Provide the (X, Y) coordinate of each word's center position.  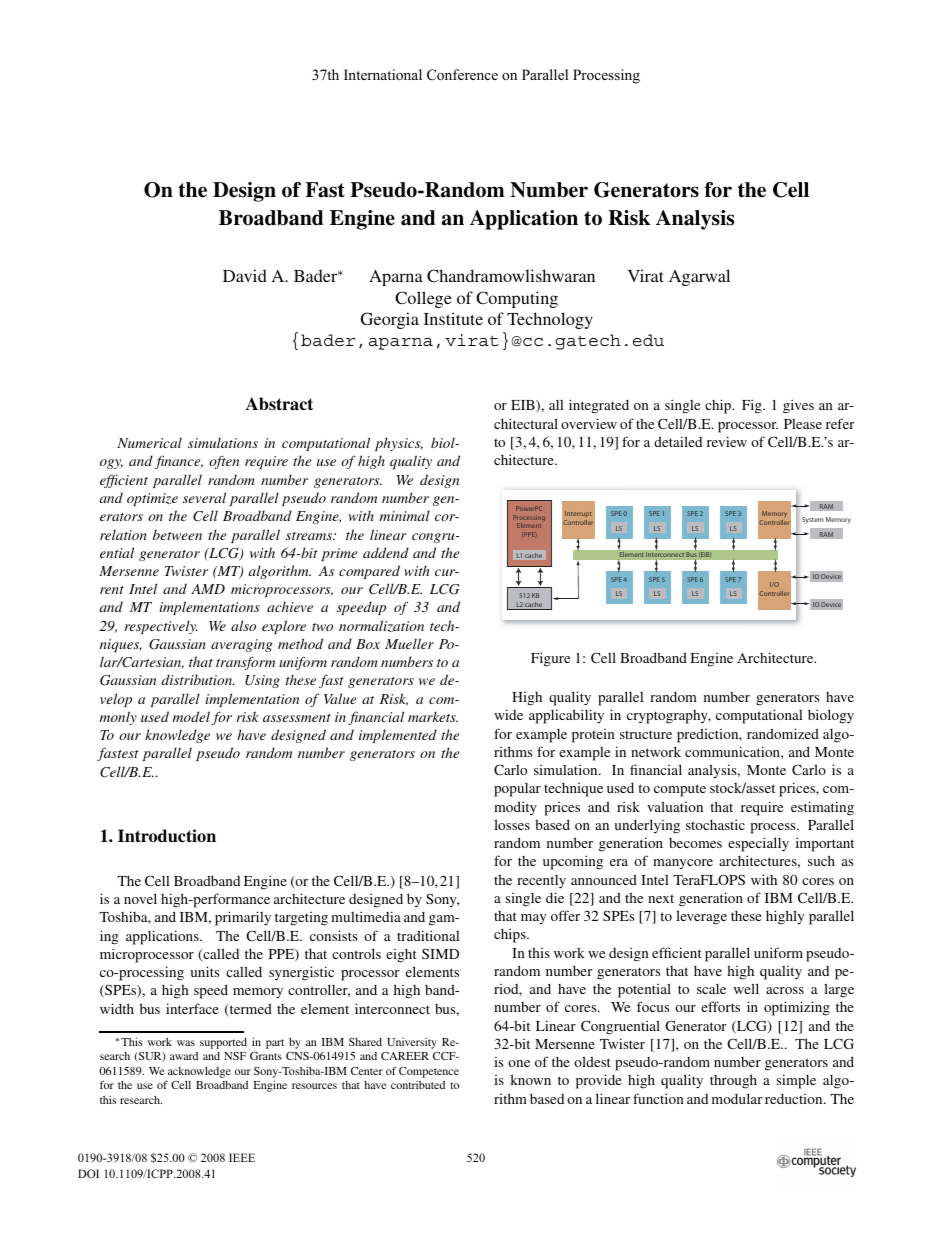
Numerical (149, 442)
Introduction (167, 836)
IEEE (242, 1157)
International (383, 75)
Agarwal (699, 277)
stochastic (715, 824)
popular (517, 790)
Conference (462, 75)
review (727, 441)
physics (399, 444)
